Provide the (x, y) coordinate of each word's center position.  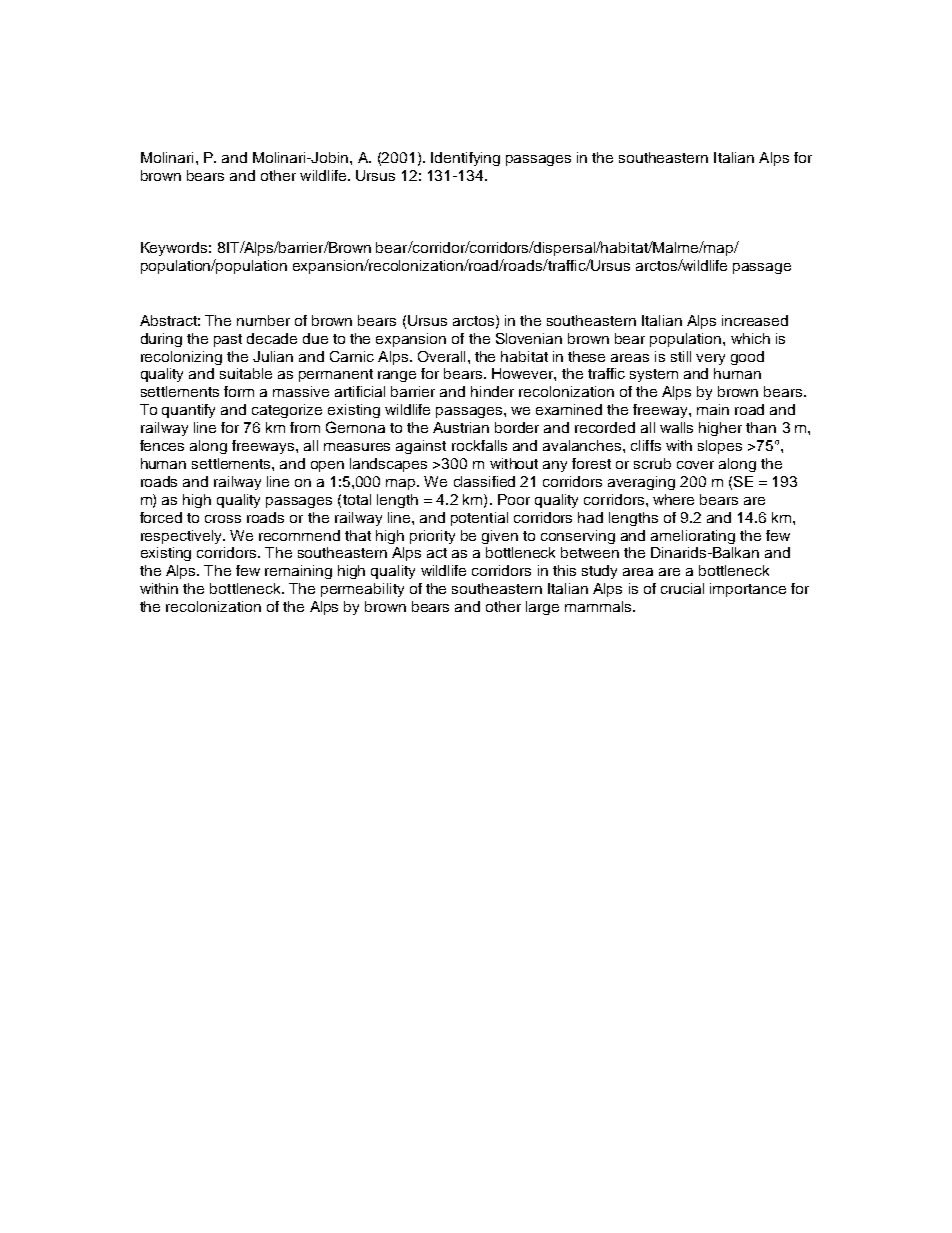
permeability (362, 590)
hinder (492, 391)
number (263, 320)
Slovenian (529, 338)
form (239, 391)
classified (484, 481)
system (654, 375)
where (673, 499)
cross (223, 519)
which (750, 338)
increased (755, 320)
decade (272, 338)
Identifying (465, 159)
